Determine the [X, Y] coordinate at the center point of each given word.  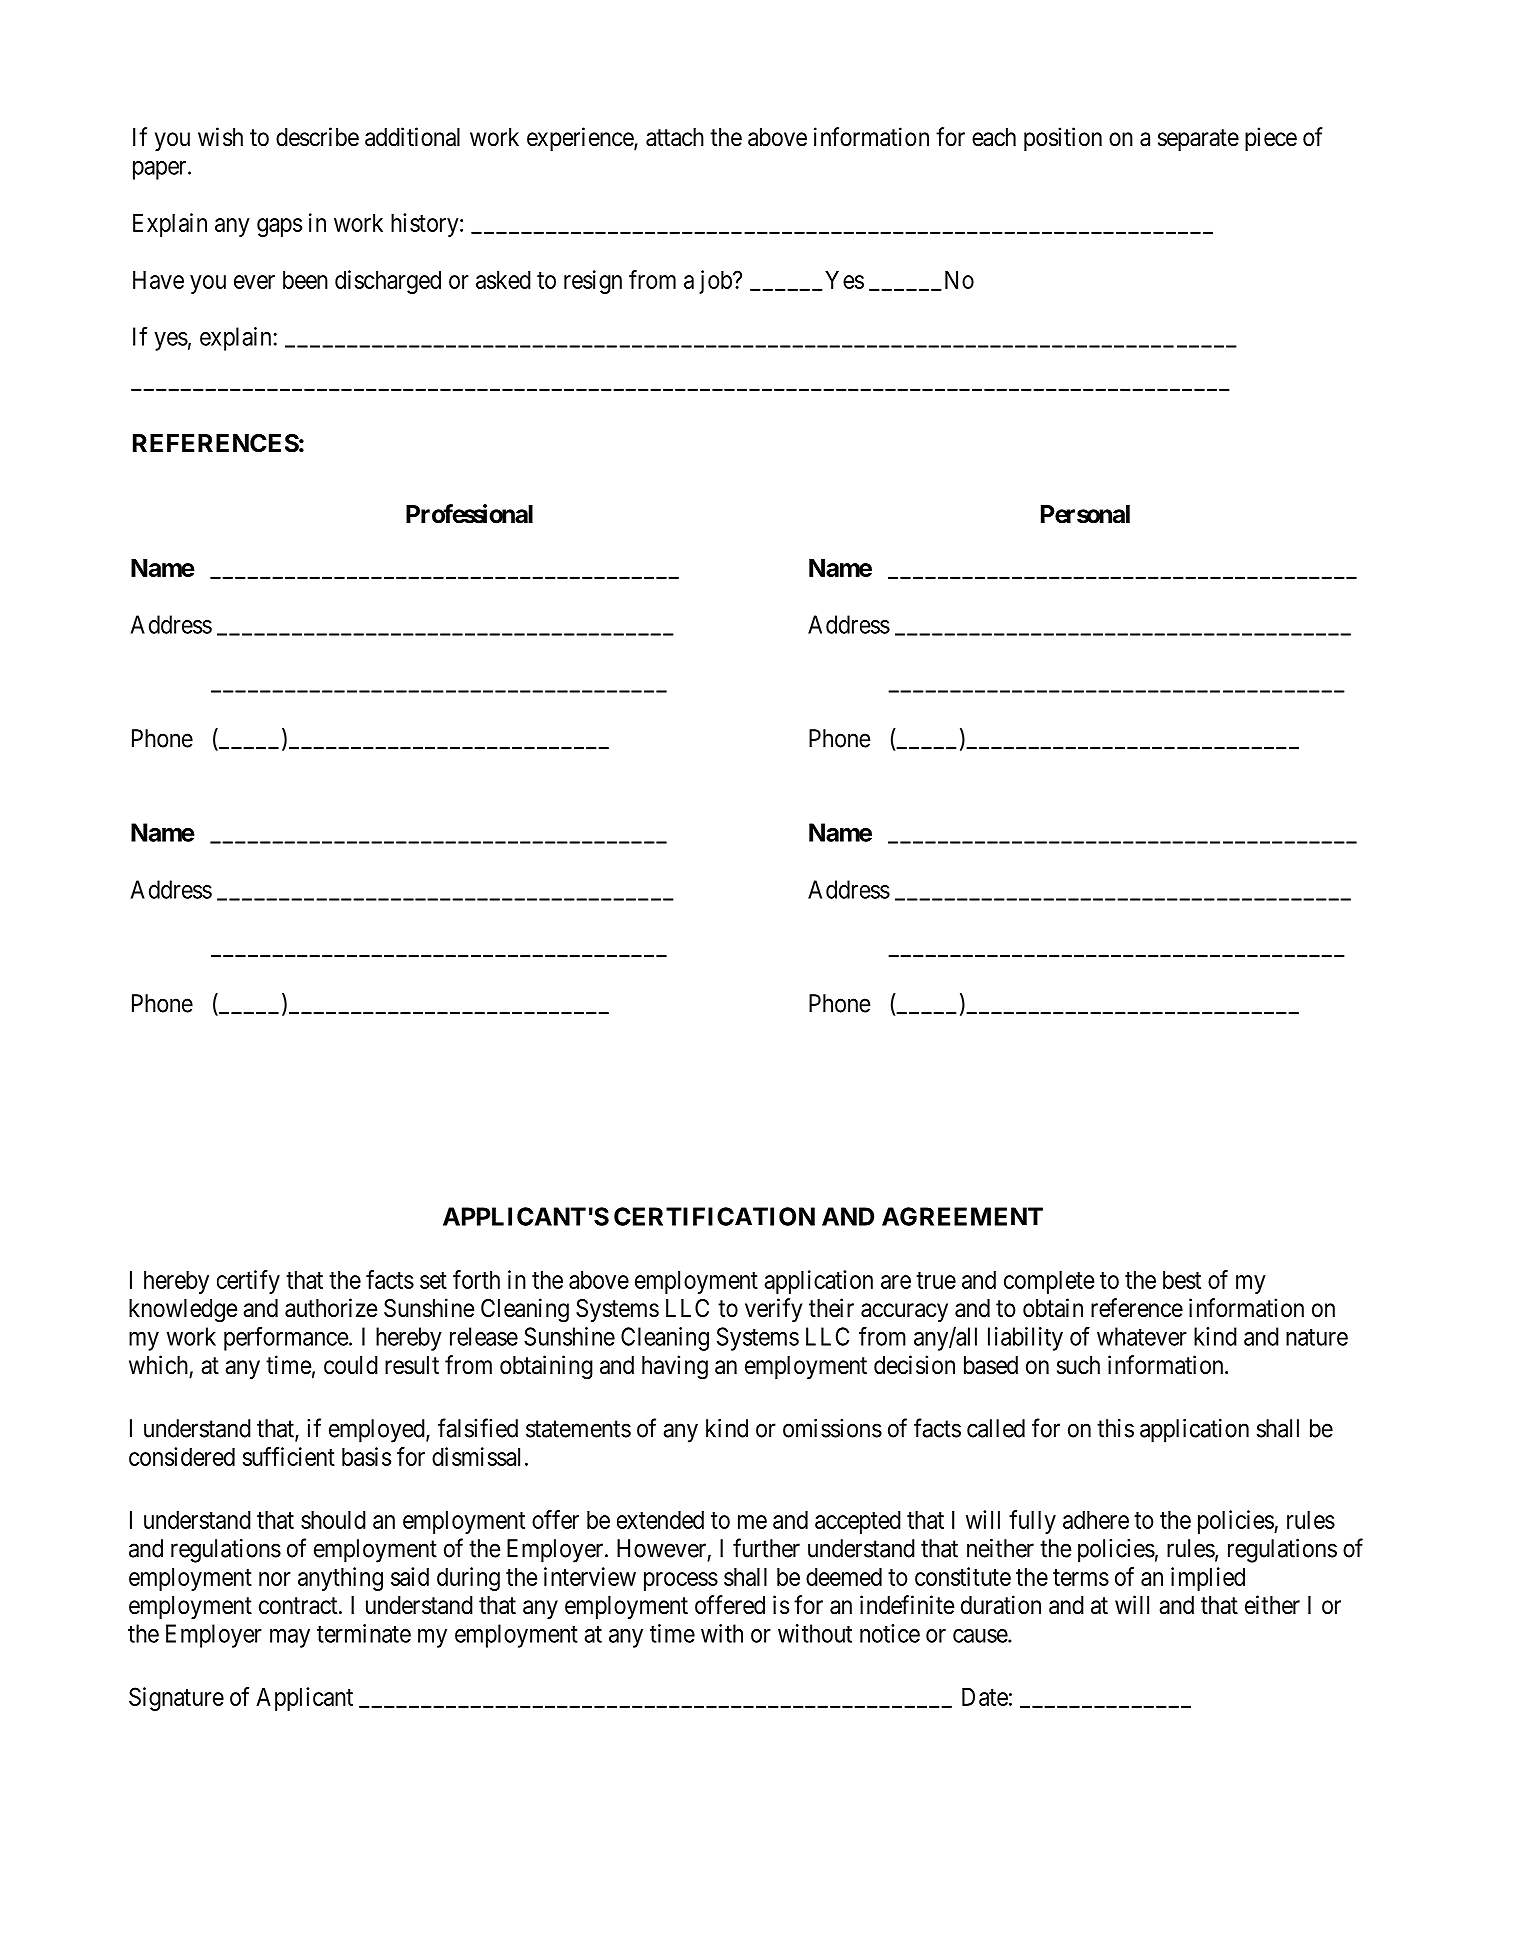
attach [675, 137]
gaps [279, 227]
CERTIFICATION [714, 1216]
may [290, 1638]
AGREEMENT [962, 1216]
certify [248, 1282]
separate [1198, 140]
